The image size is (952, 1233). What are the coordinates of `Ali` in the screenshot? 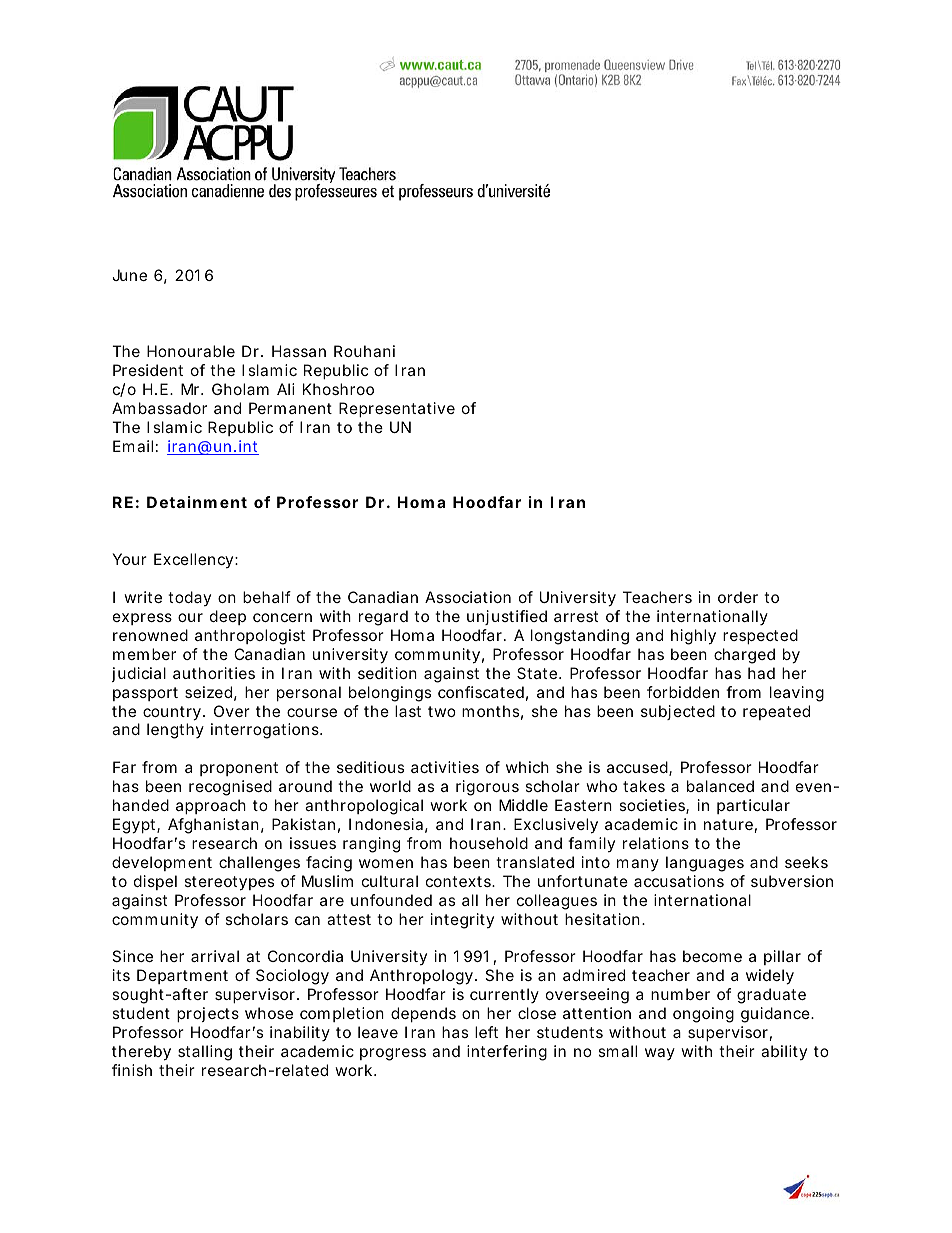 It's located at (286, 389).
